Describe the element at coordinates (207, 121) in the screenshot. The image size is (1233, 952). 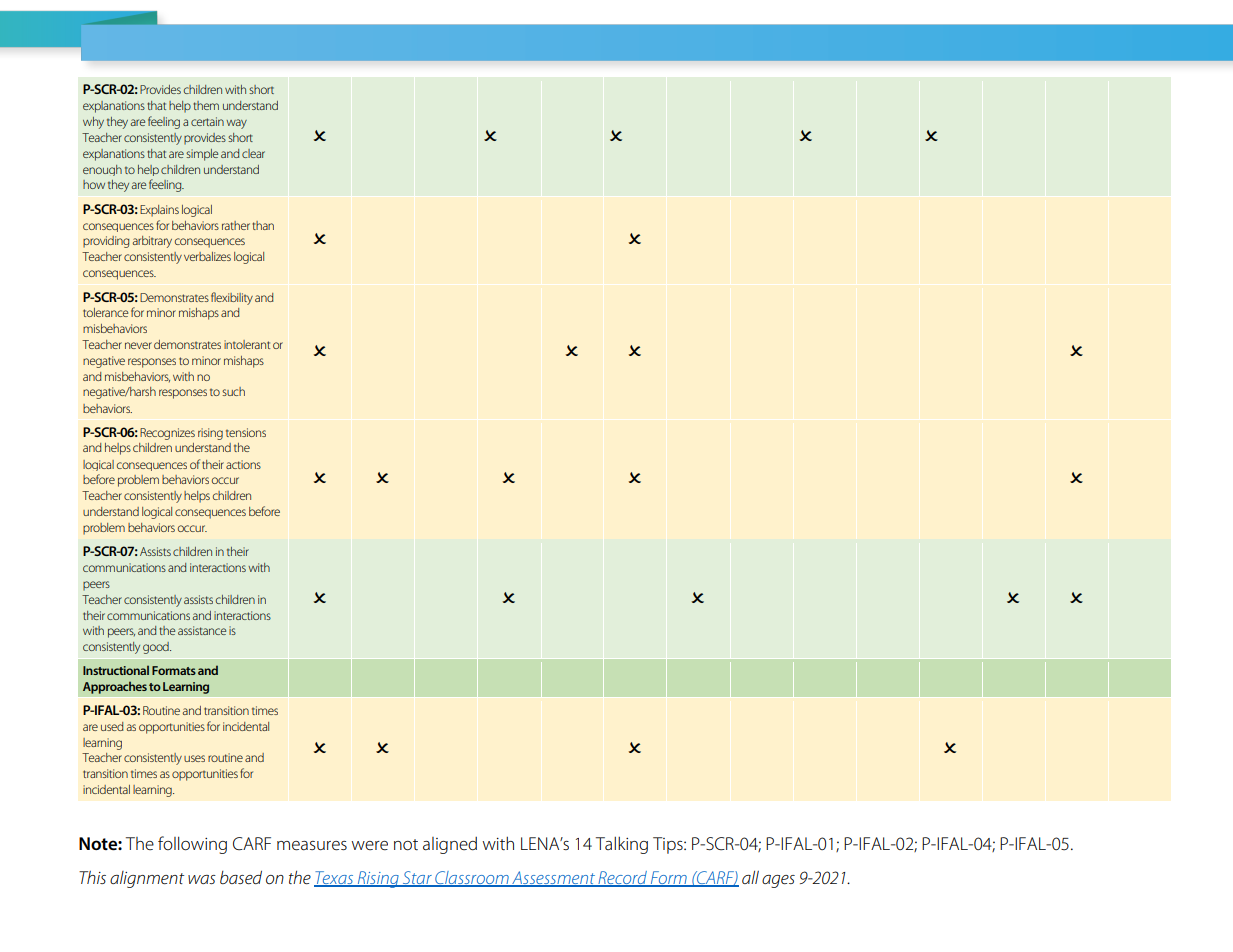
I see `certain` at that location.
